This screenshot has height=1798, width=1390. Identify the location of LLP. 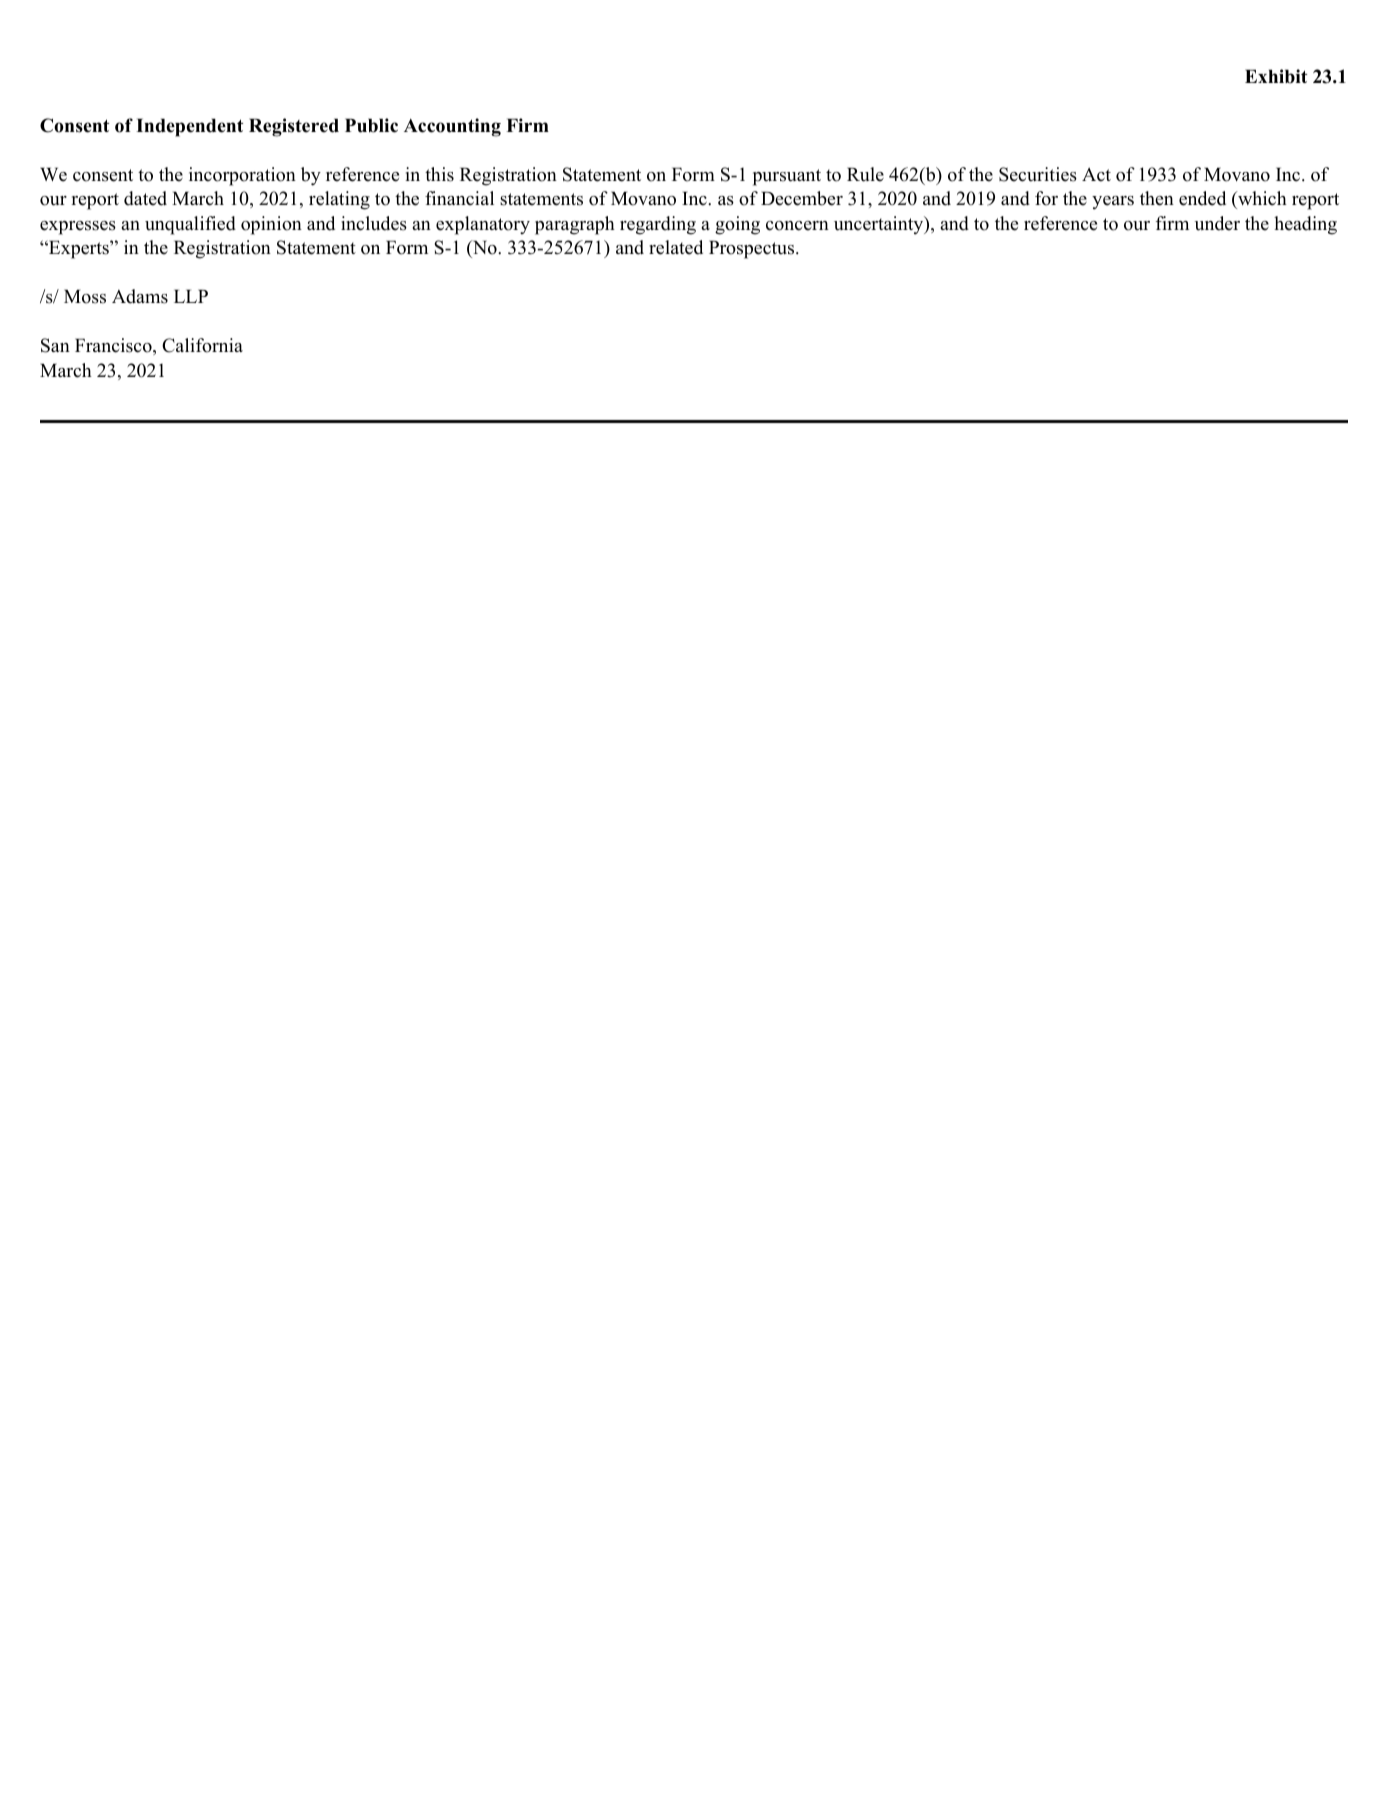
(191, 296).
